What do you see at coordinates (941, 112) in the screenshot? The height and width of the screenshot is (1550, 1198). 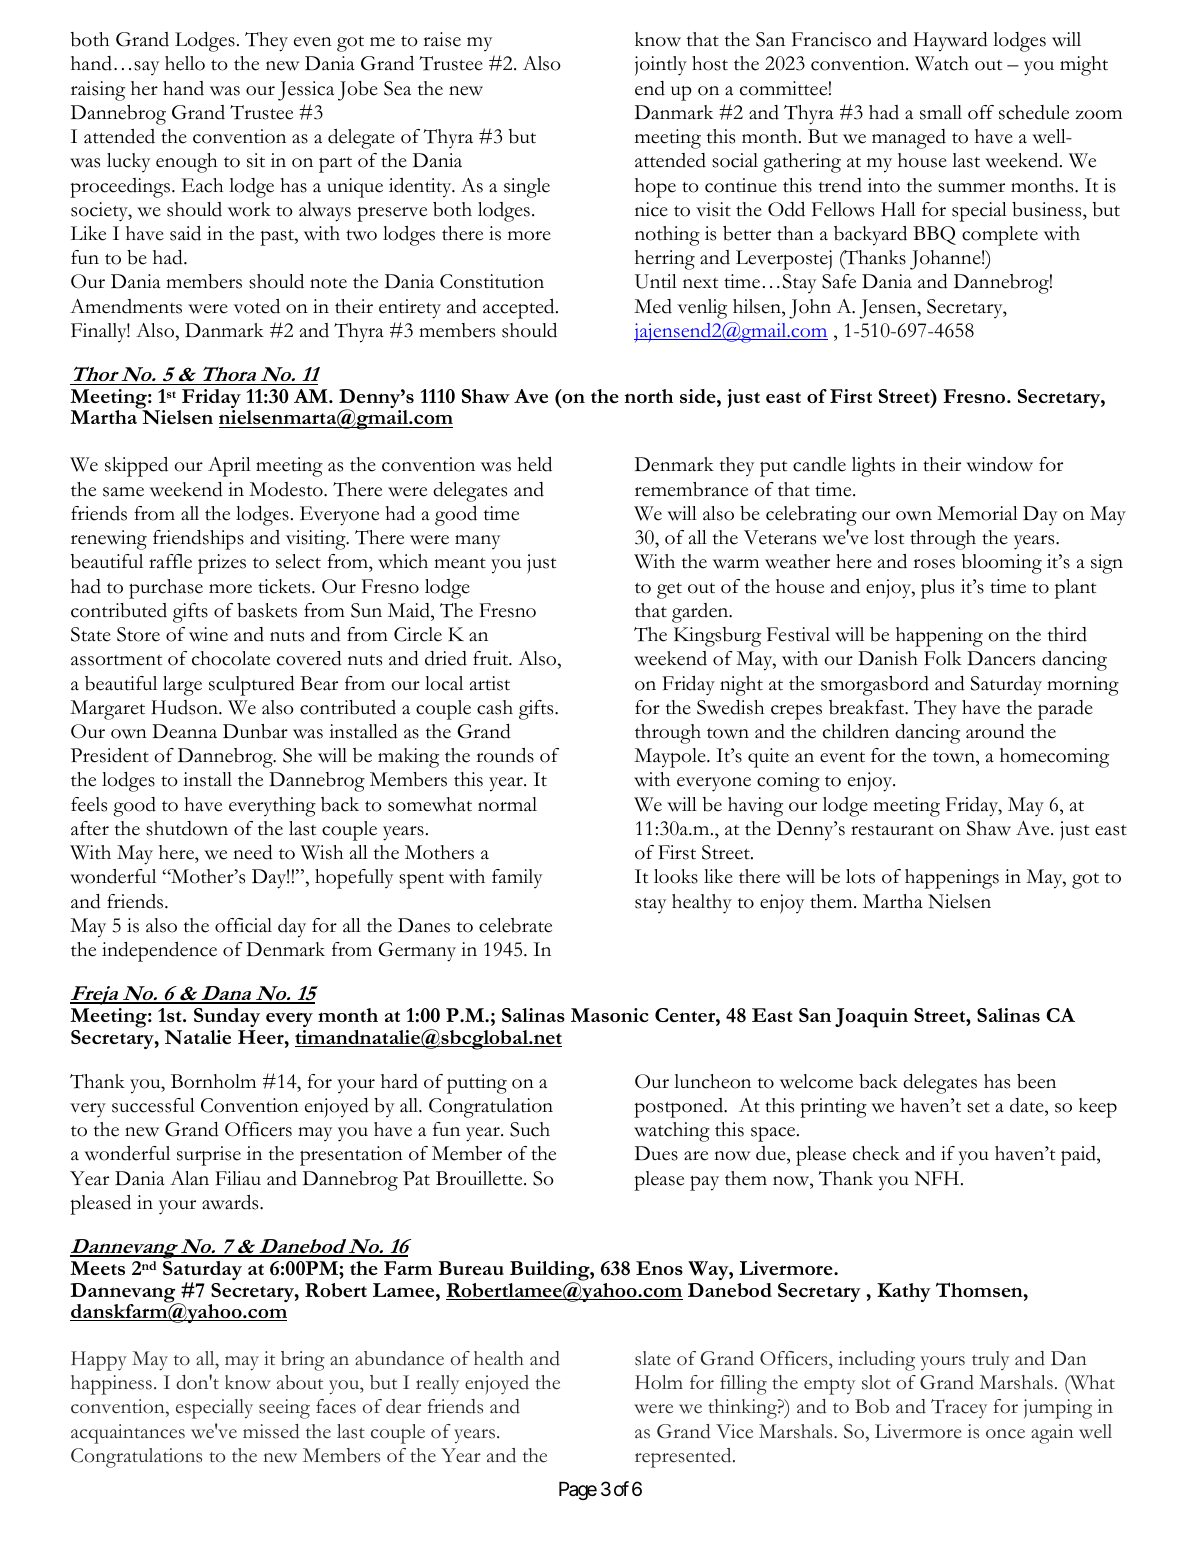 I see `small` at bounding box center [941, 112].
